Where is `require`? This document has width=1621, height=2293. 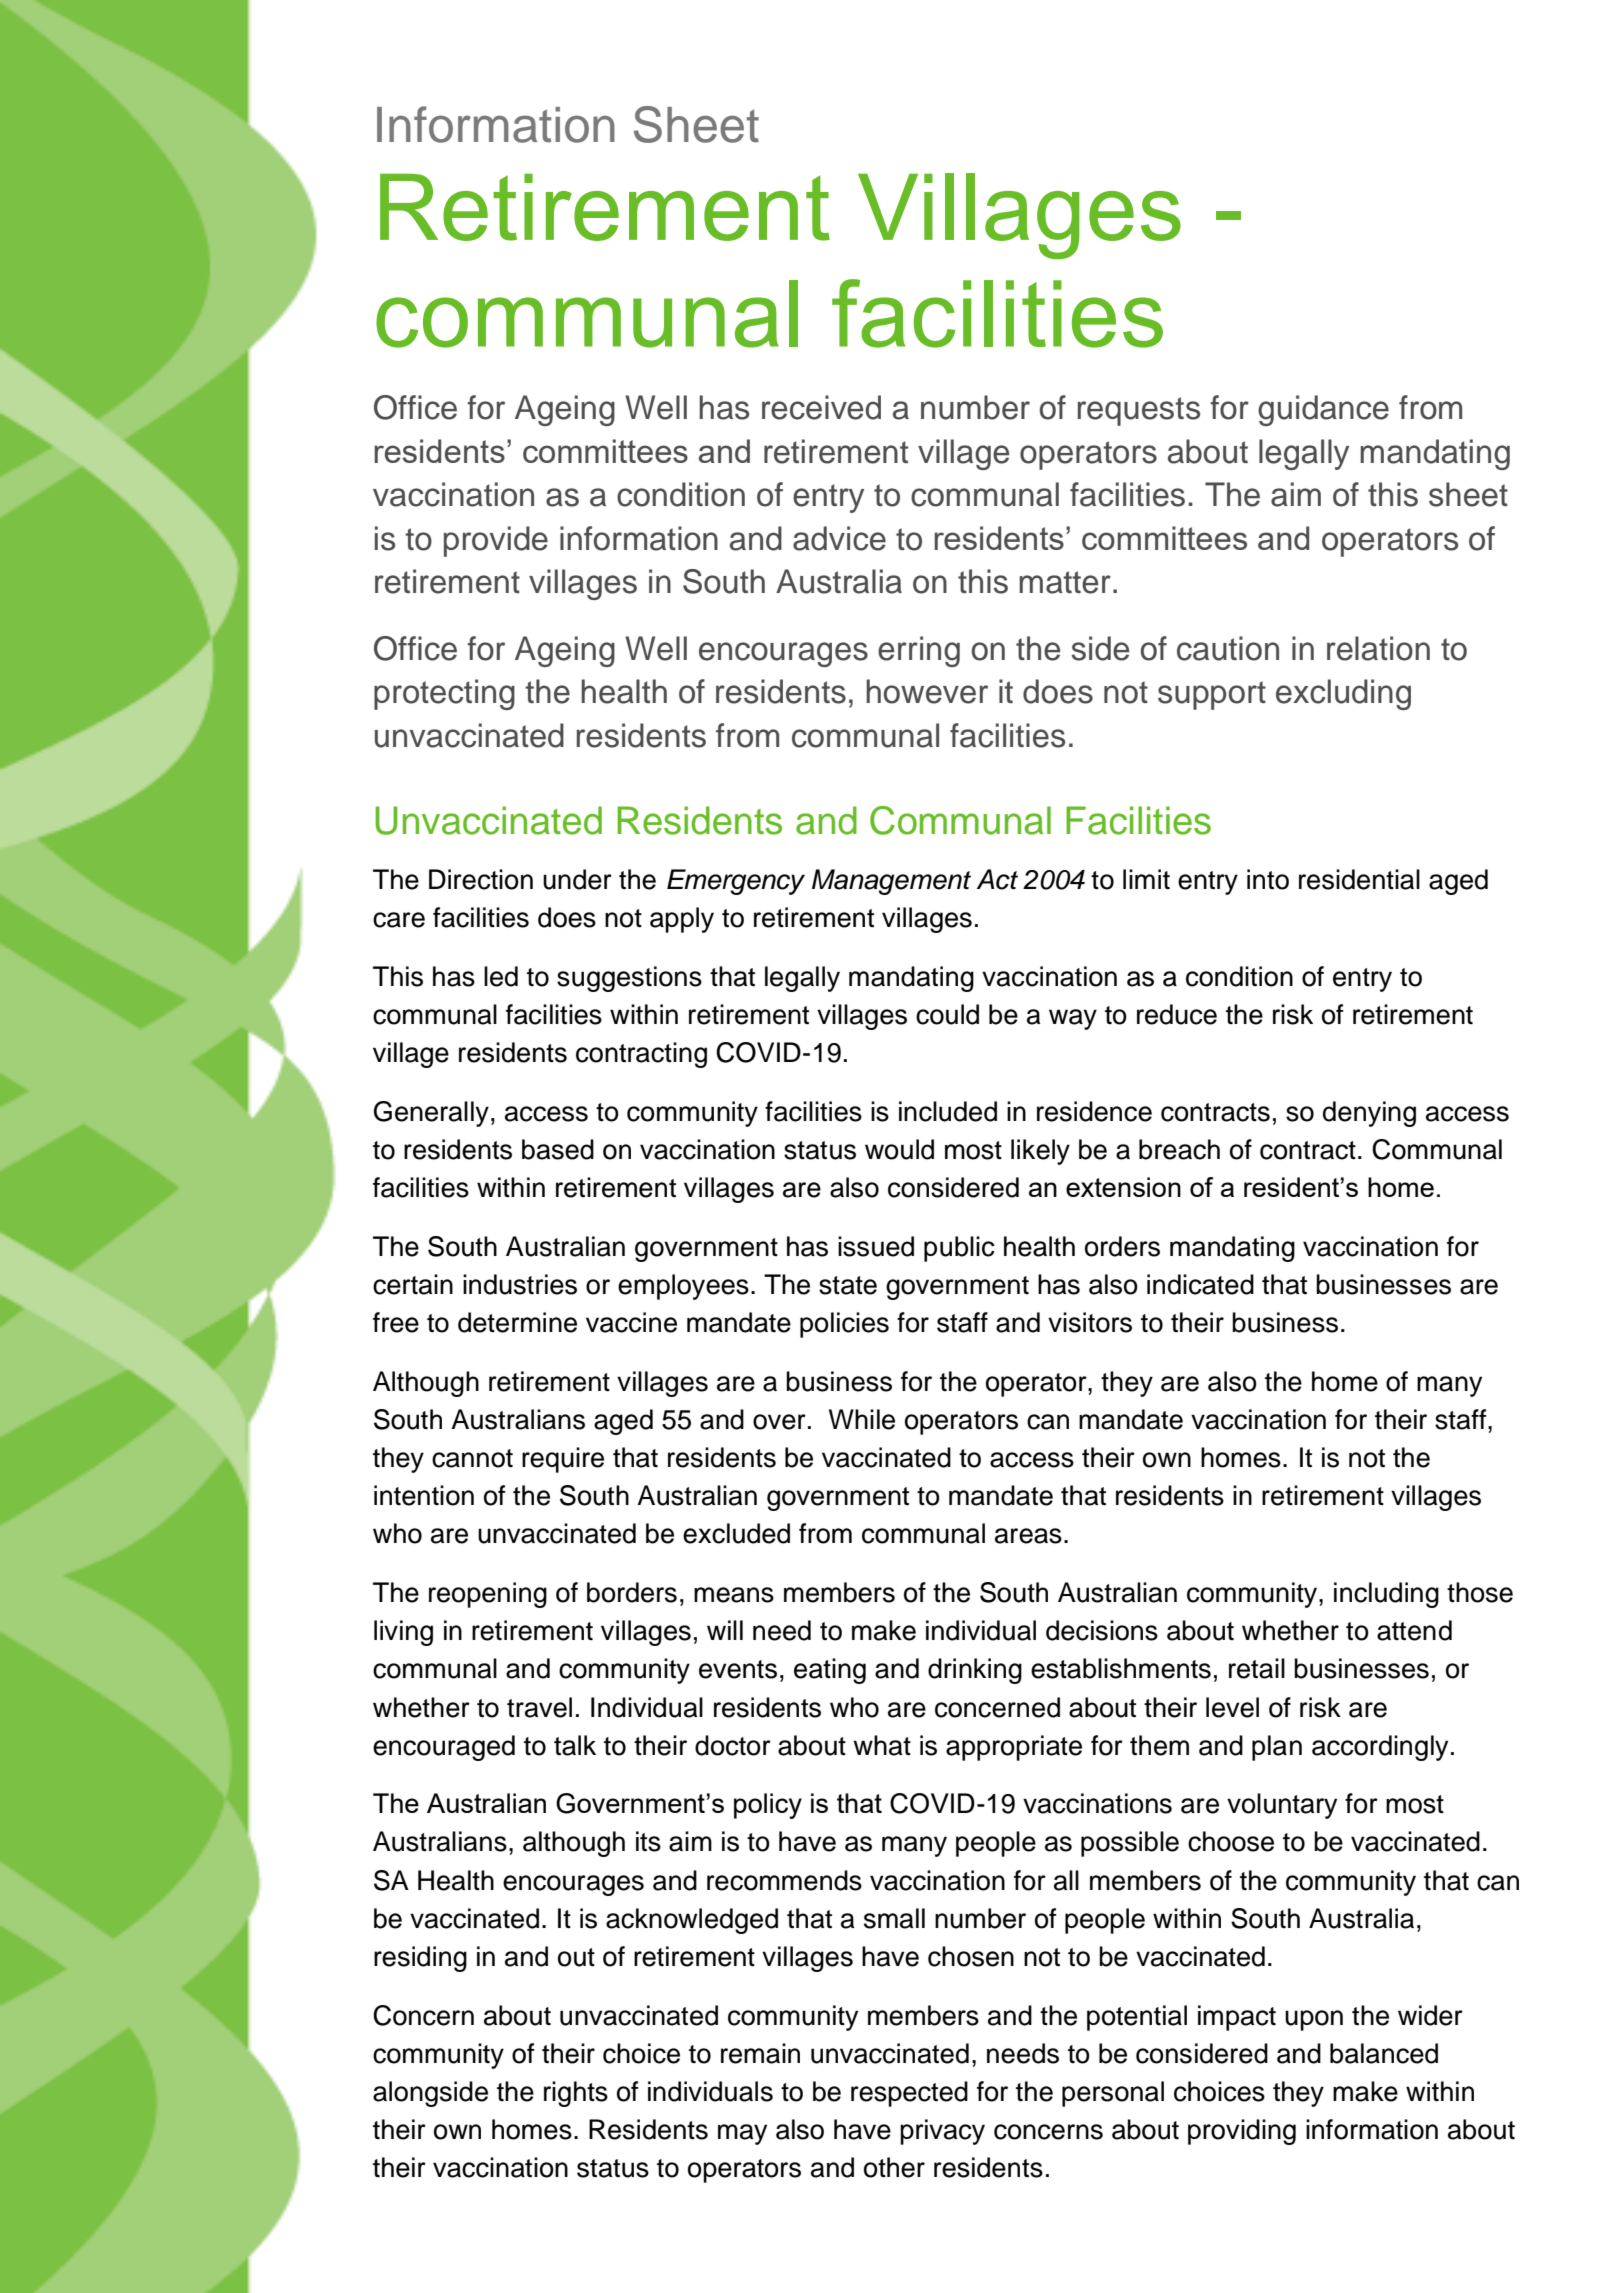
require is located at coordinates (563, 1460).
